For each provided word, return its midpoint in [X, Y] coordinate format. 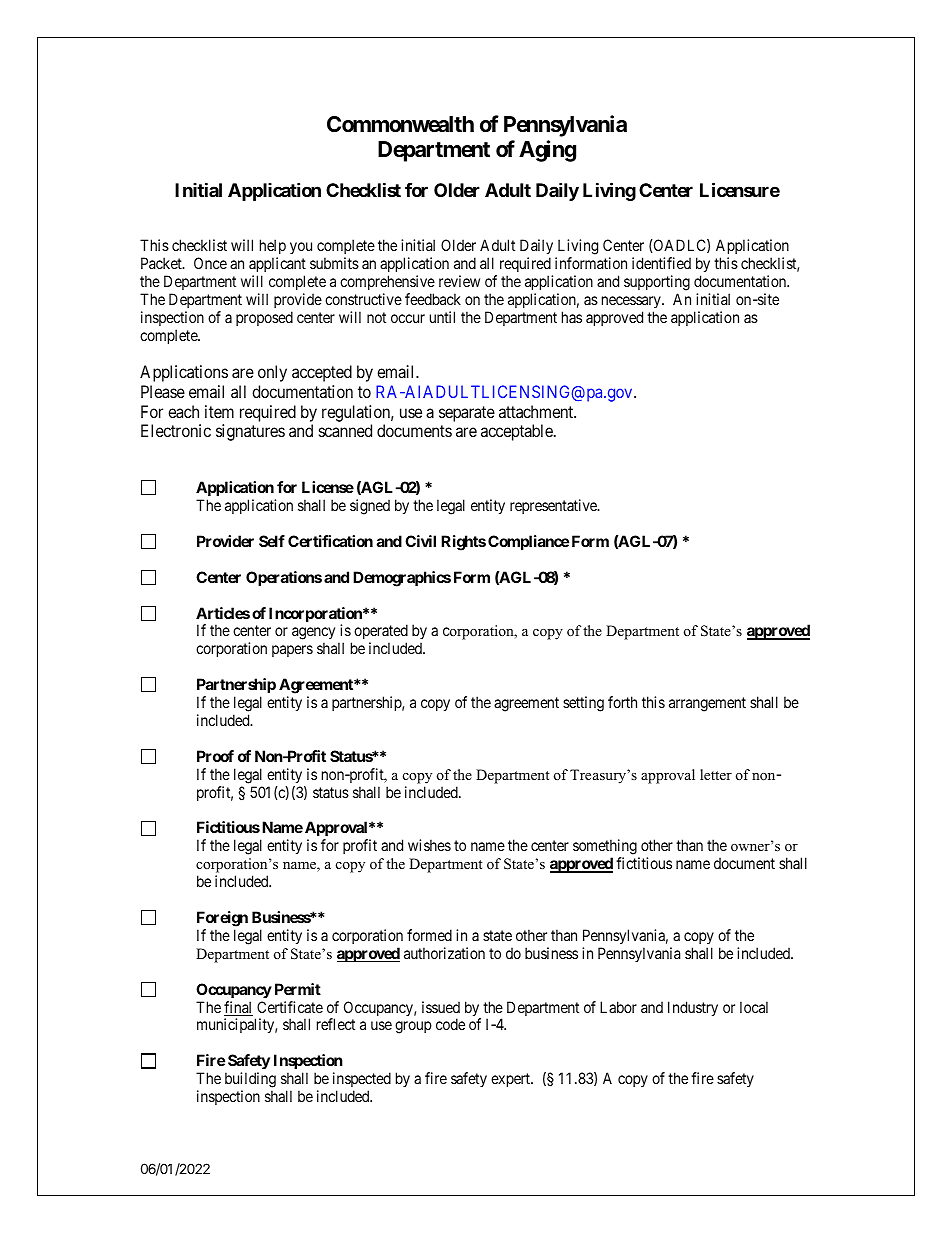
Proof [215, 756]
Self [272, 541]
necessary [632, 302]
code [450, 1024]
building [250, 1081]
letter [716, 774]
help [273, 248]
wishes [429, 845]
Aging [547, 151]
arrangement [707, 704]
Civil [420, 541]
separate [467, 414]
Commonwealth [400, 124]
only [272, 373]
